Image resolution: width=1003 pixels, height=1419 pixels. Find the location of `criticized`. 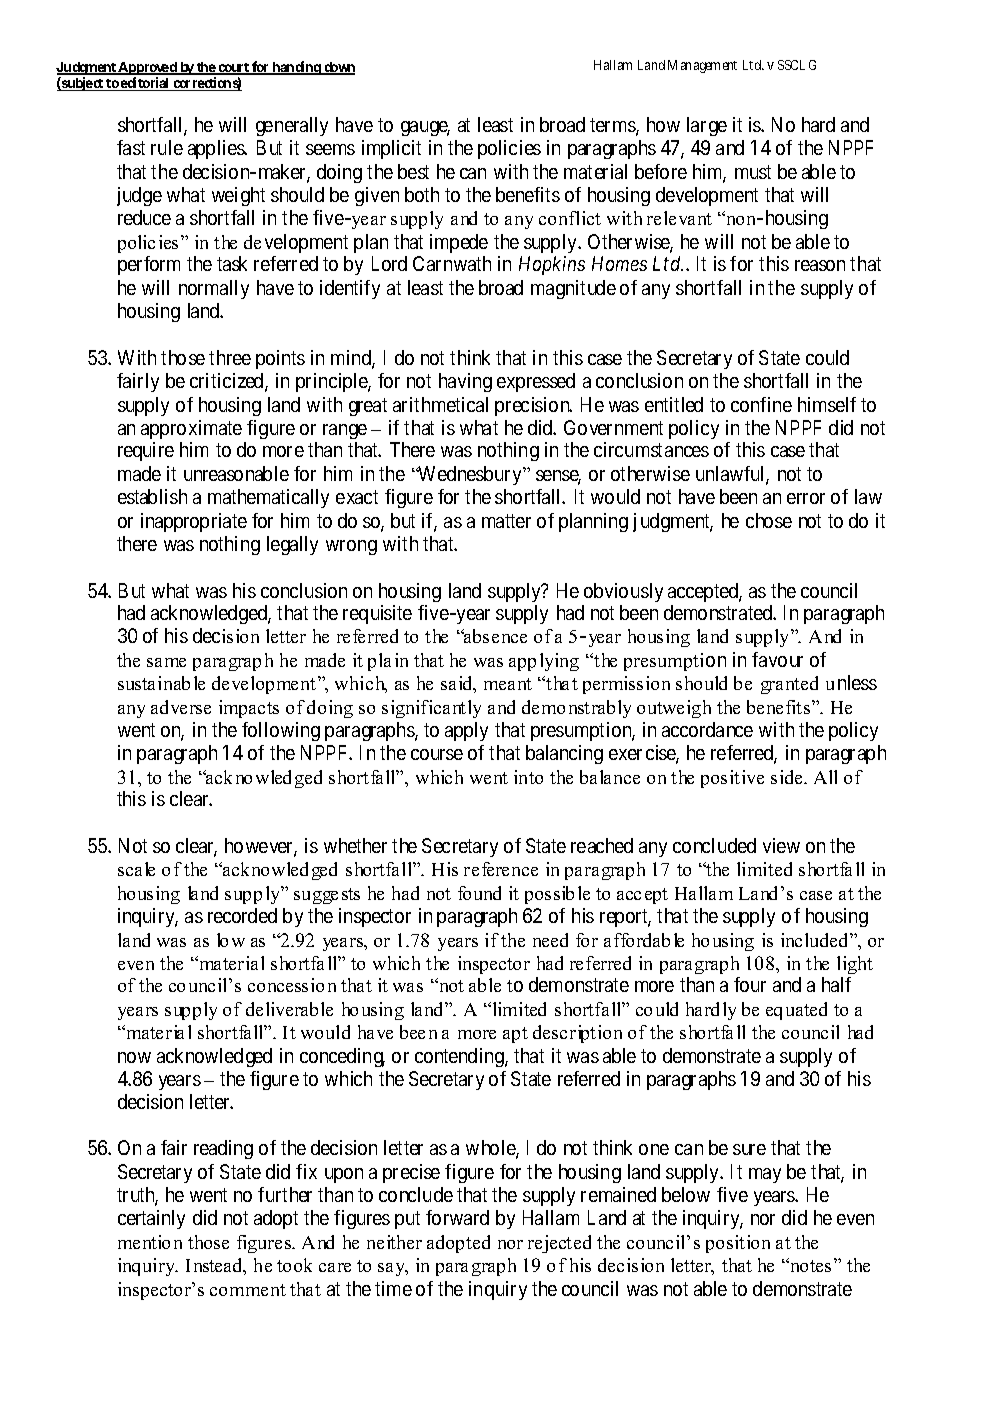

criticized is located at coordinates (228, 382).
